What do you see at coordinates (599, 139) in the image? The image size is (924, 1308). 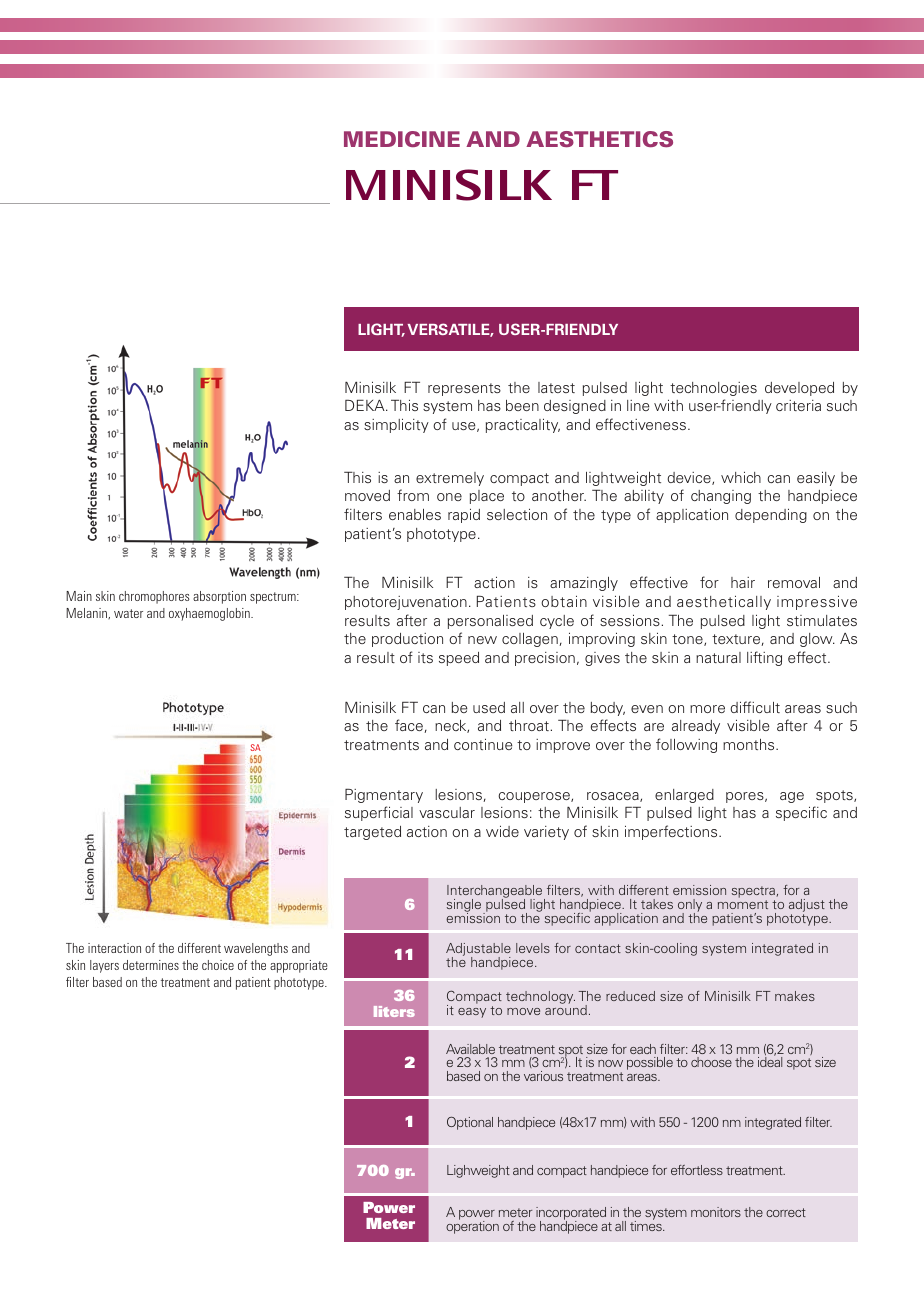 I see `AESTHETICS` at bounding box center [599, 139].
